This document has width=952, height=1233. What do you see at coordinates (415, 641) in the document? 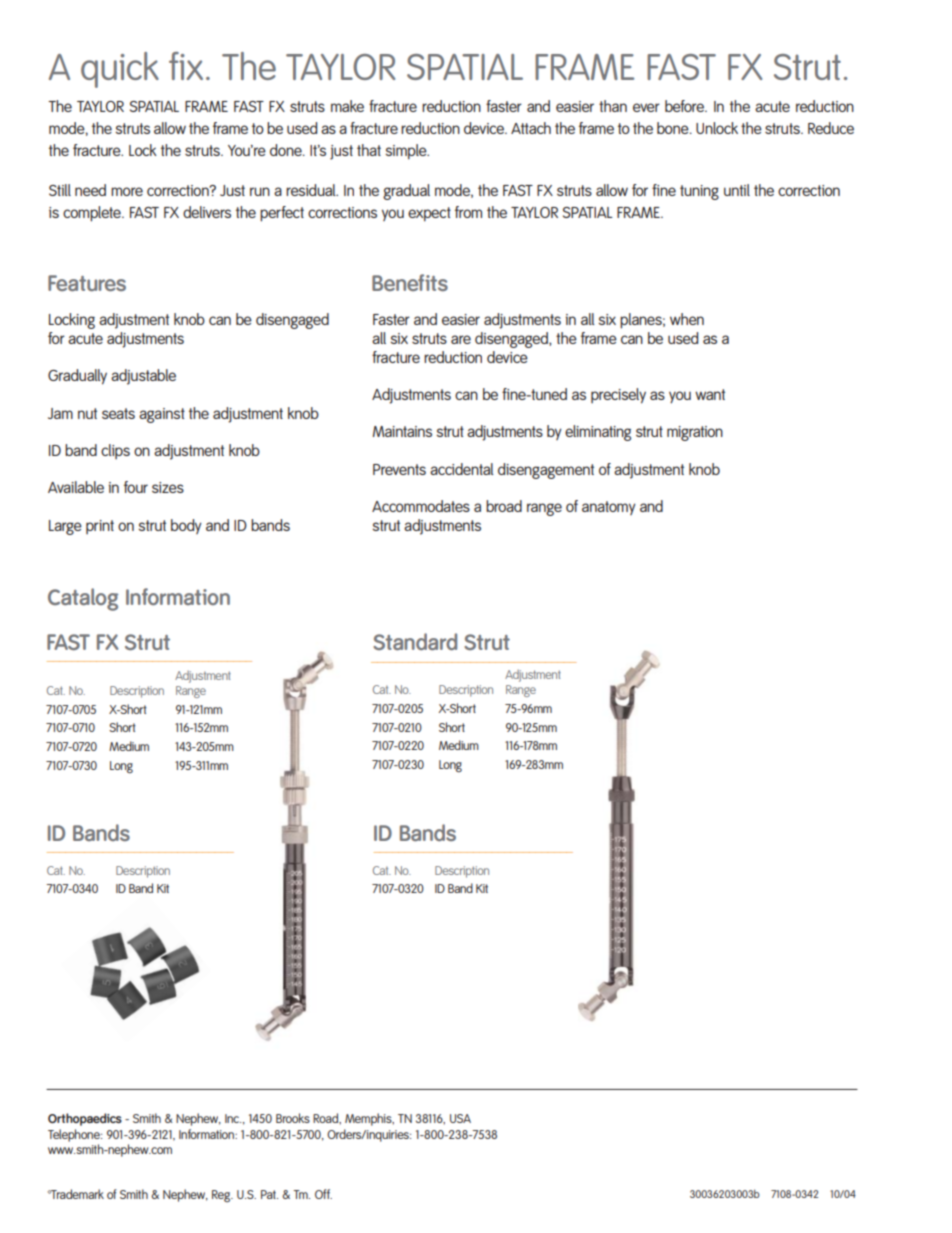
I see `Standard` at bounding box center [415, 641].
